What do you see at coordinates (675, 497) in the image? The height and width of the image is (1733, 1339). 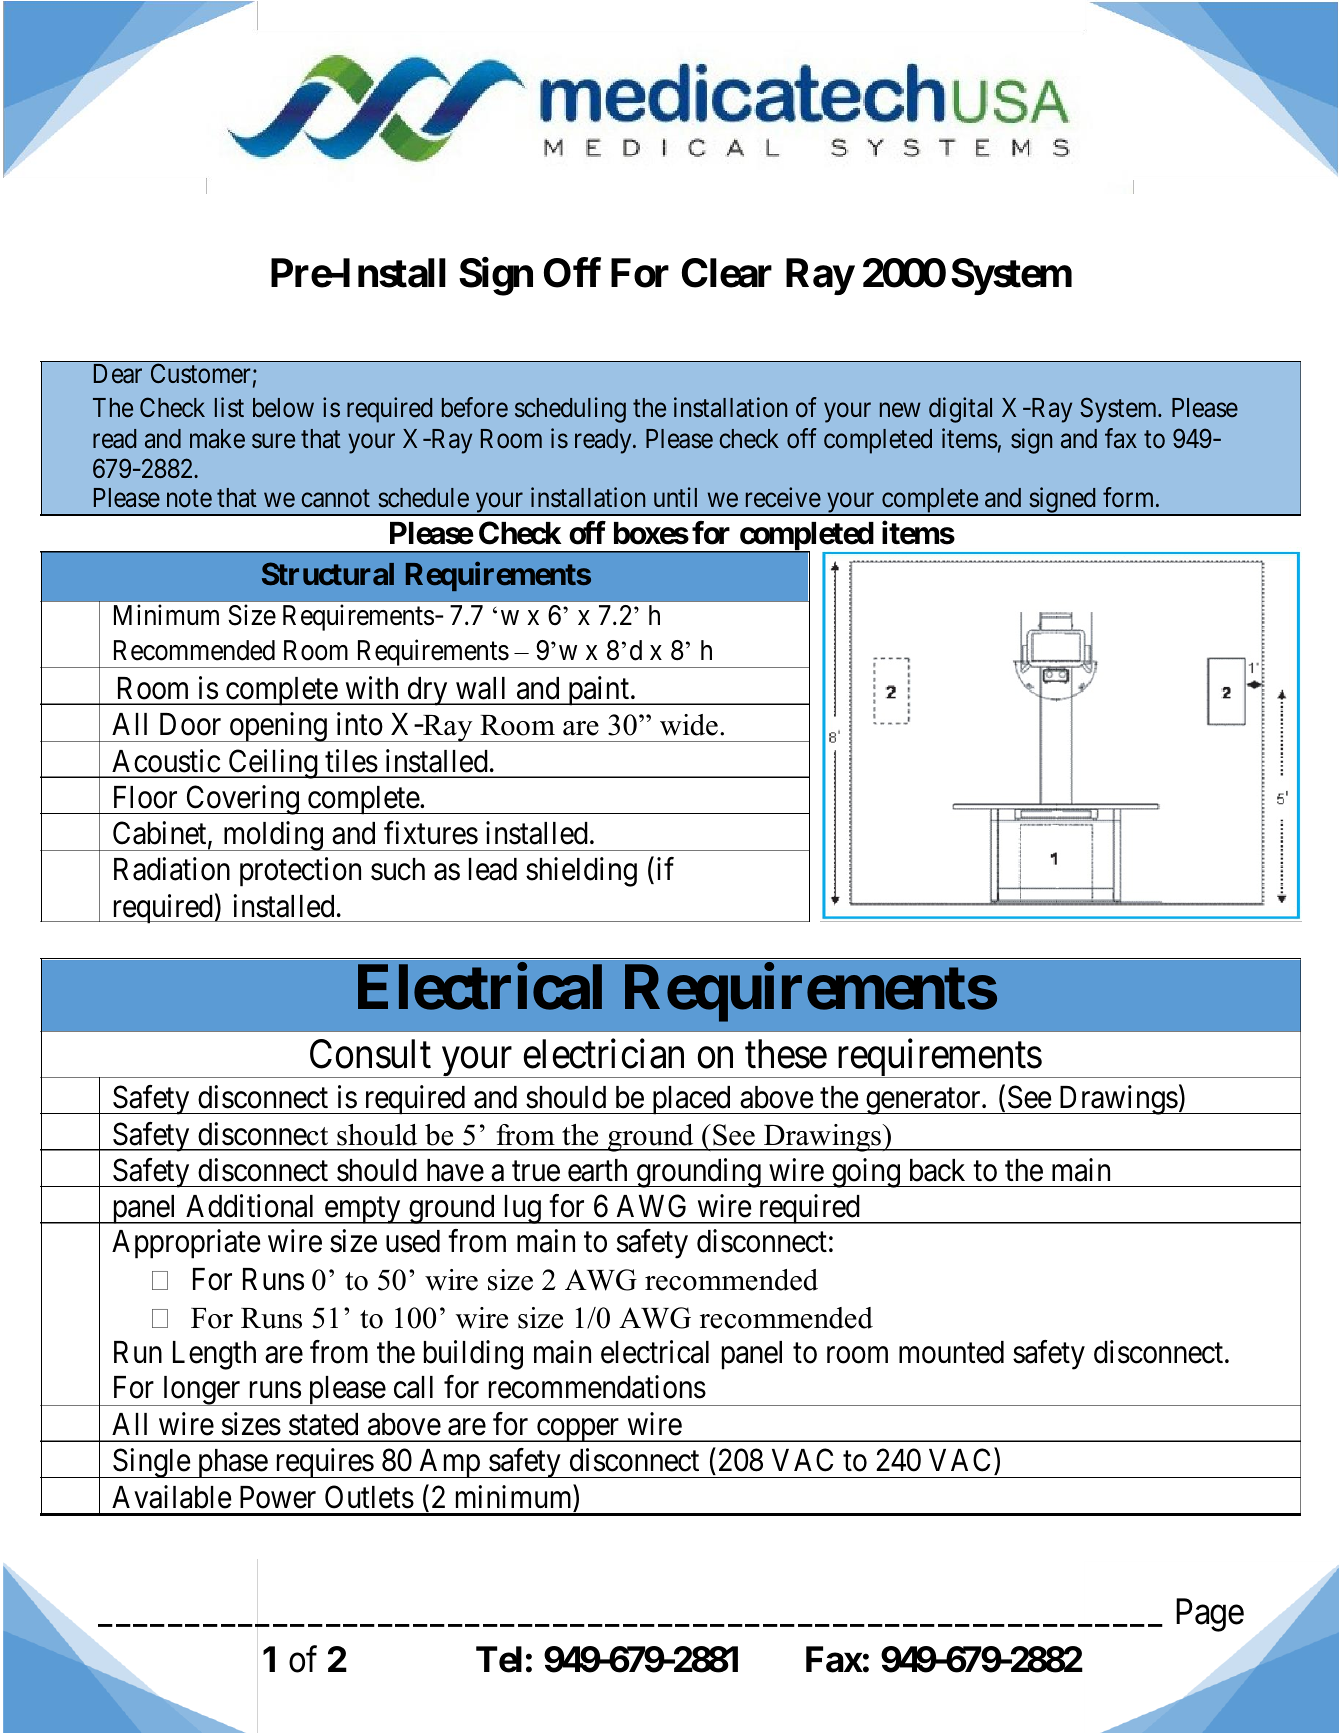 I see `until` at bounding box center [675, 497].
